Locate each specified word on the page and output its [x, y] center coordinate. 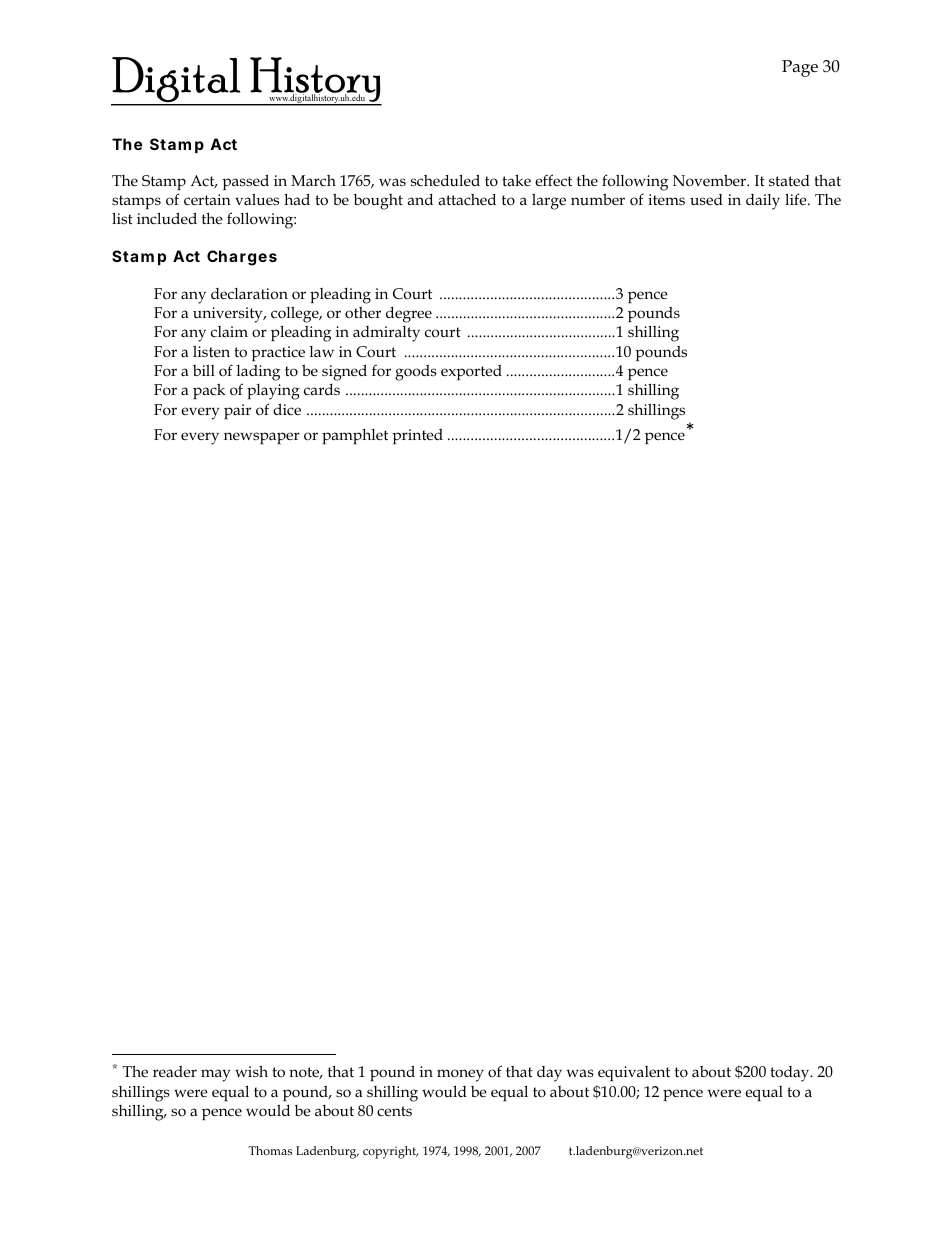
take [516, 180]
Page [800, 68]
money [460, 1075]
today [791, 1074]
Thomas [270, 1151]
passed [245, 182]
